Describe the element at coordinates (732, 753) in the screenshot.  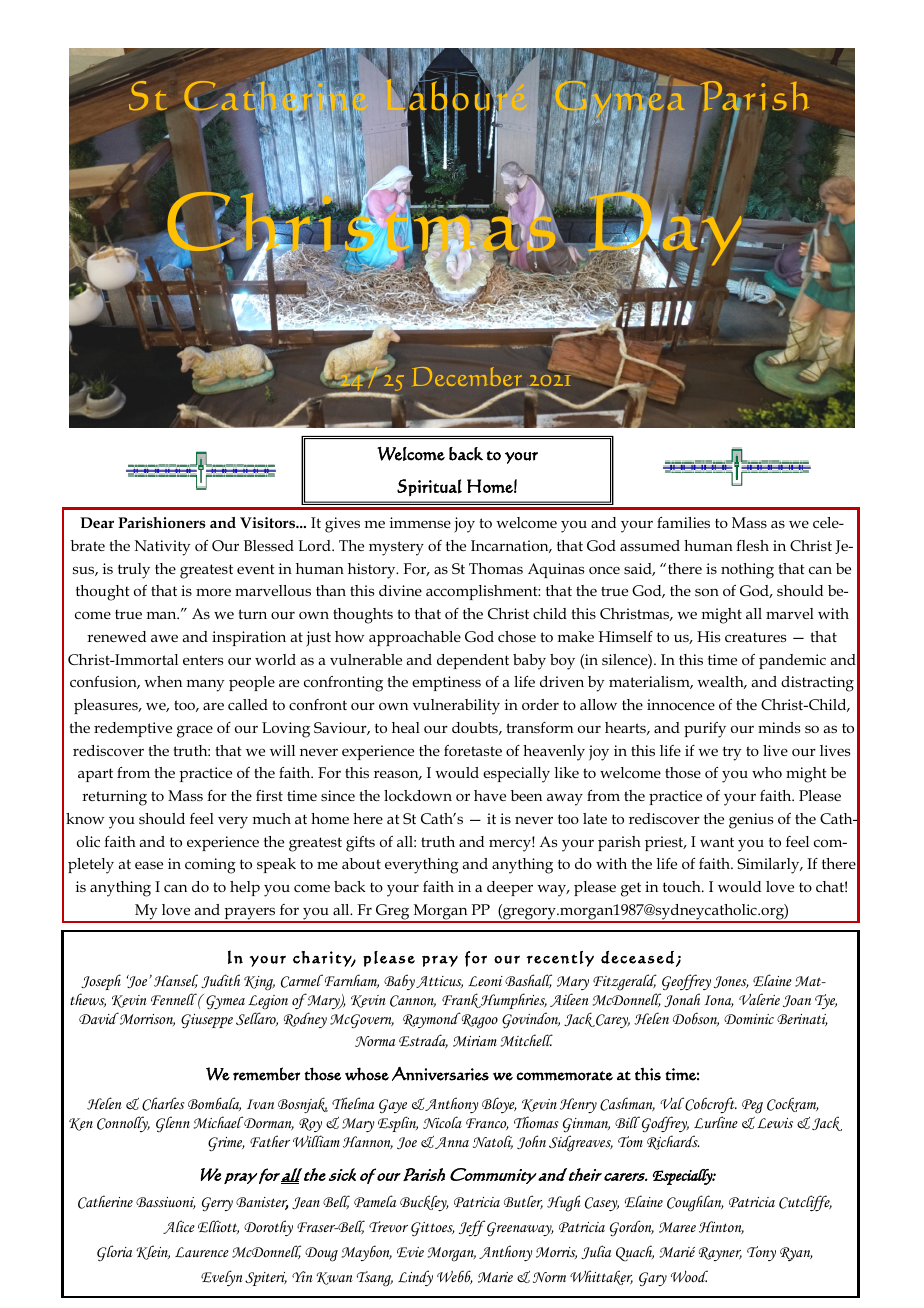
I see `try` at that location.
